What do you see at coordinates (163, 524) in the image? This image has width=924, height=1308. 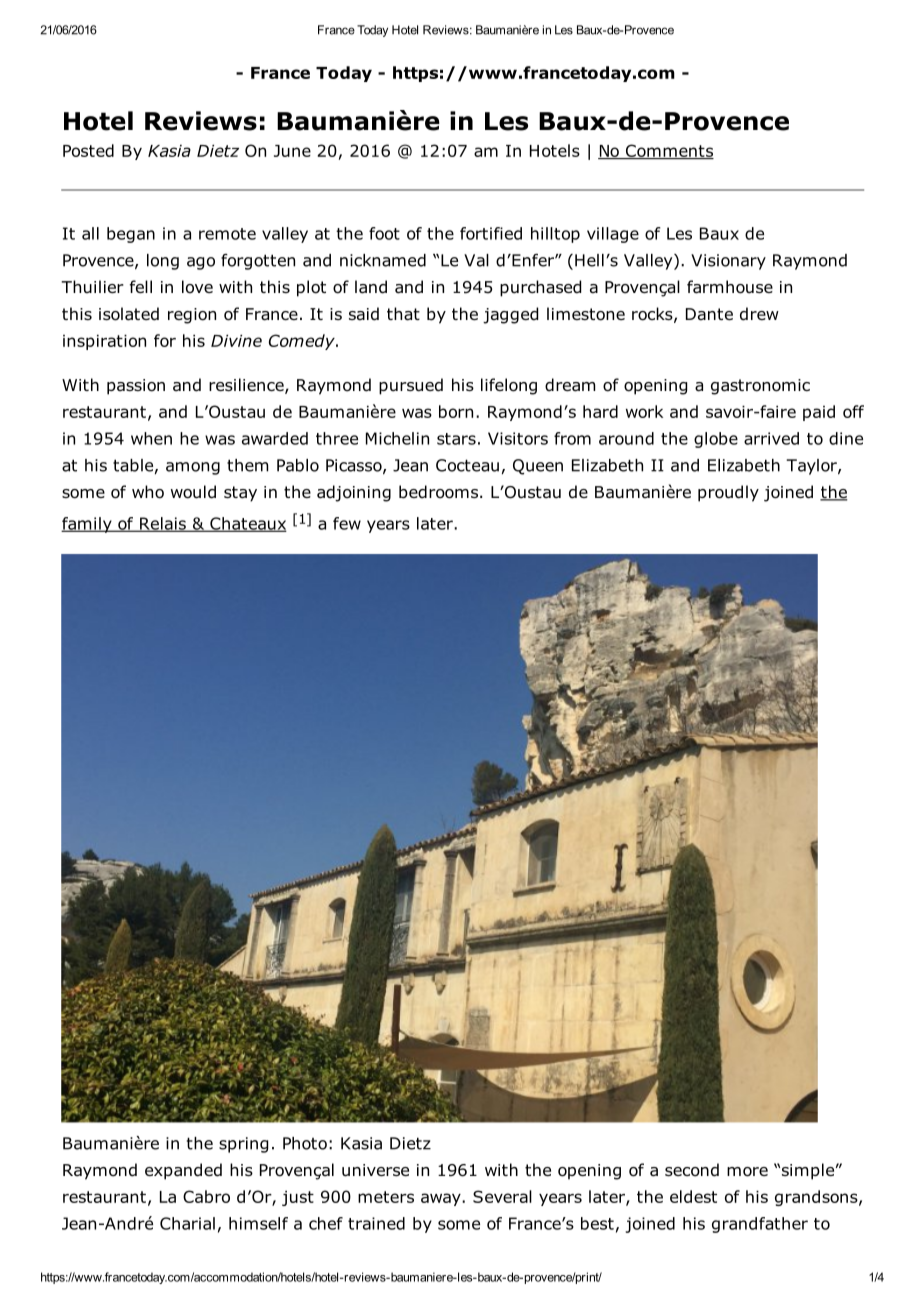 I see `Relais` at bounding box center [163, 524].
